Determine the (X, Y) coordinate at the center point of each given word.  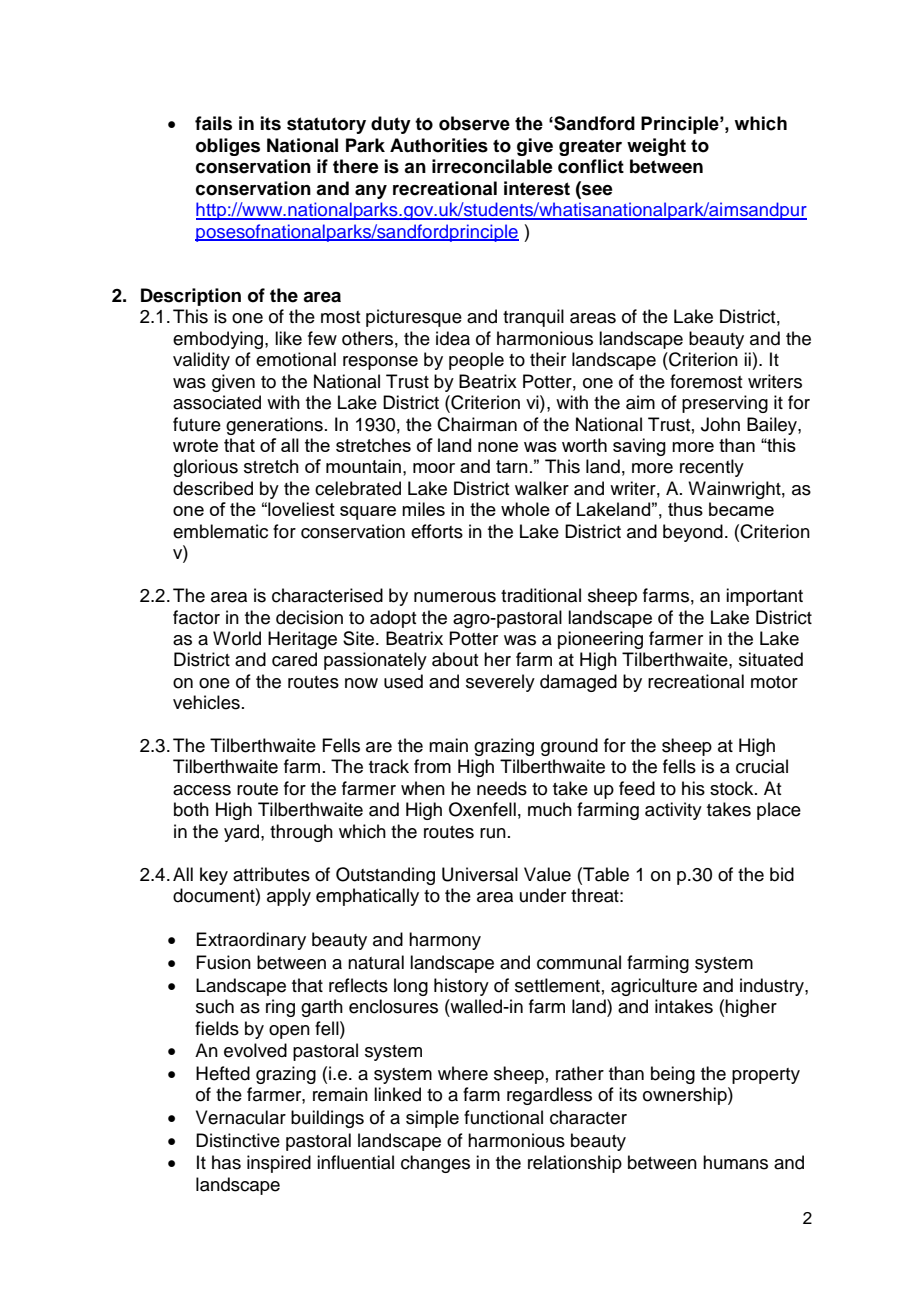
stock (733, 788)
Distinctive (238, 1140)
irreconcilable (492, 166)
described (213, 488)
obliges (228, 147)
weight (656, 147)
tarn (512, 466)
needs (502, 788)
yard (243, 833)
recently (712, 468)
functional (503, 1117)
